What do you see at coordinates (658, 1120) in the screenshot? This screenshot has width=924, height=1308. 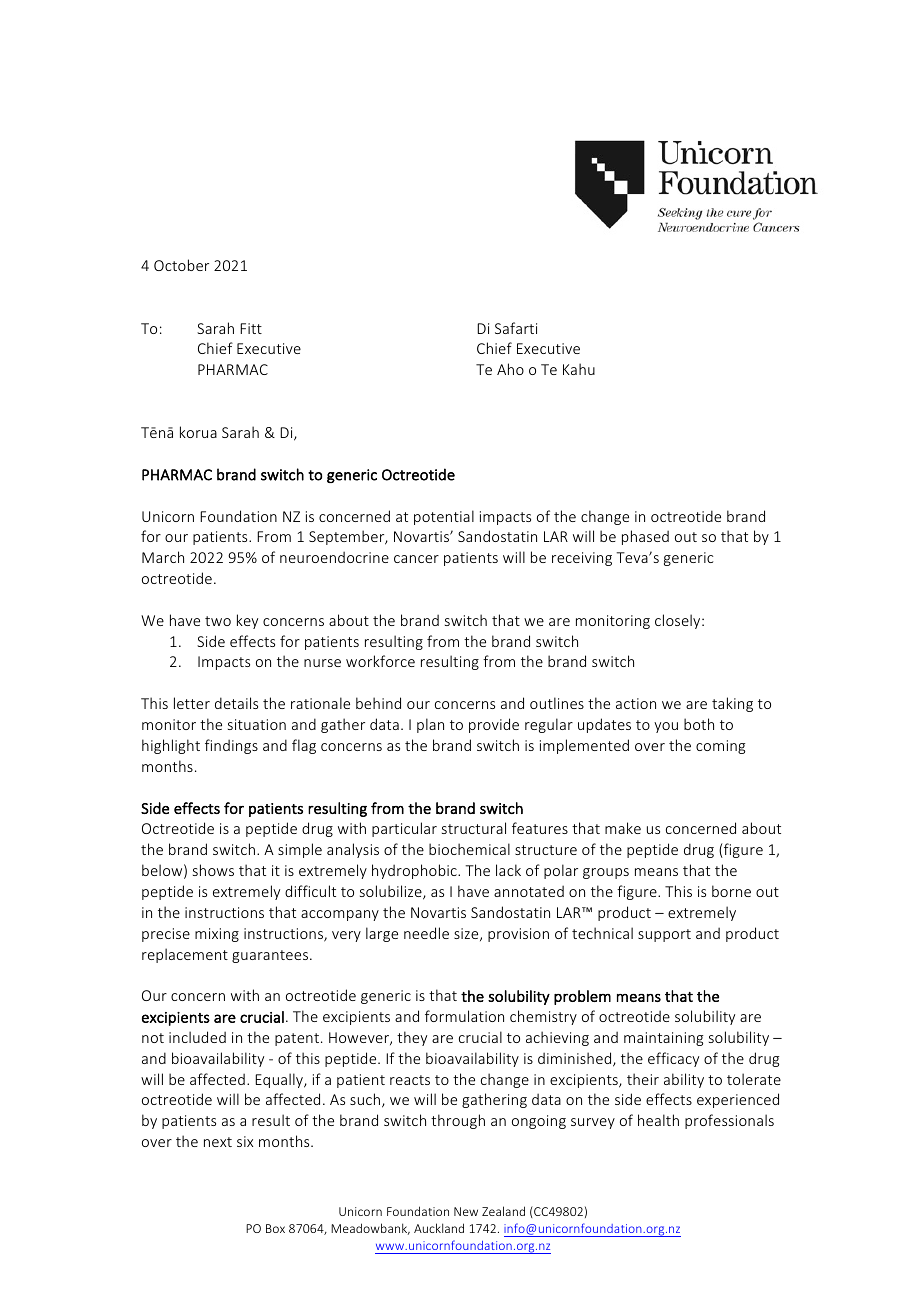 I see `health` at bounding box center [658, 1120].
